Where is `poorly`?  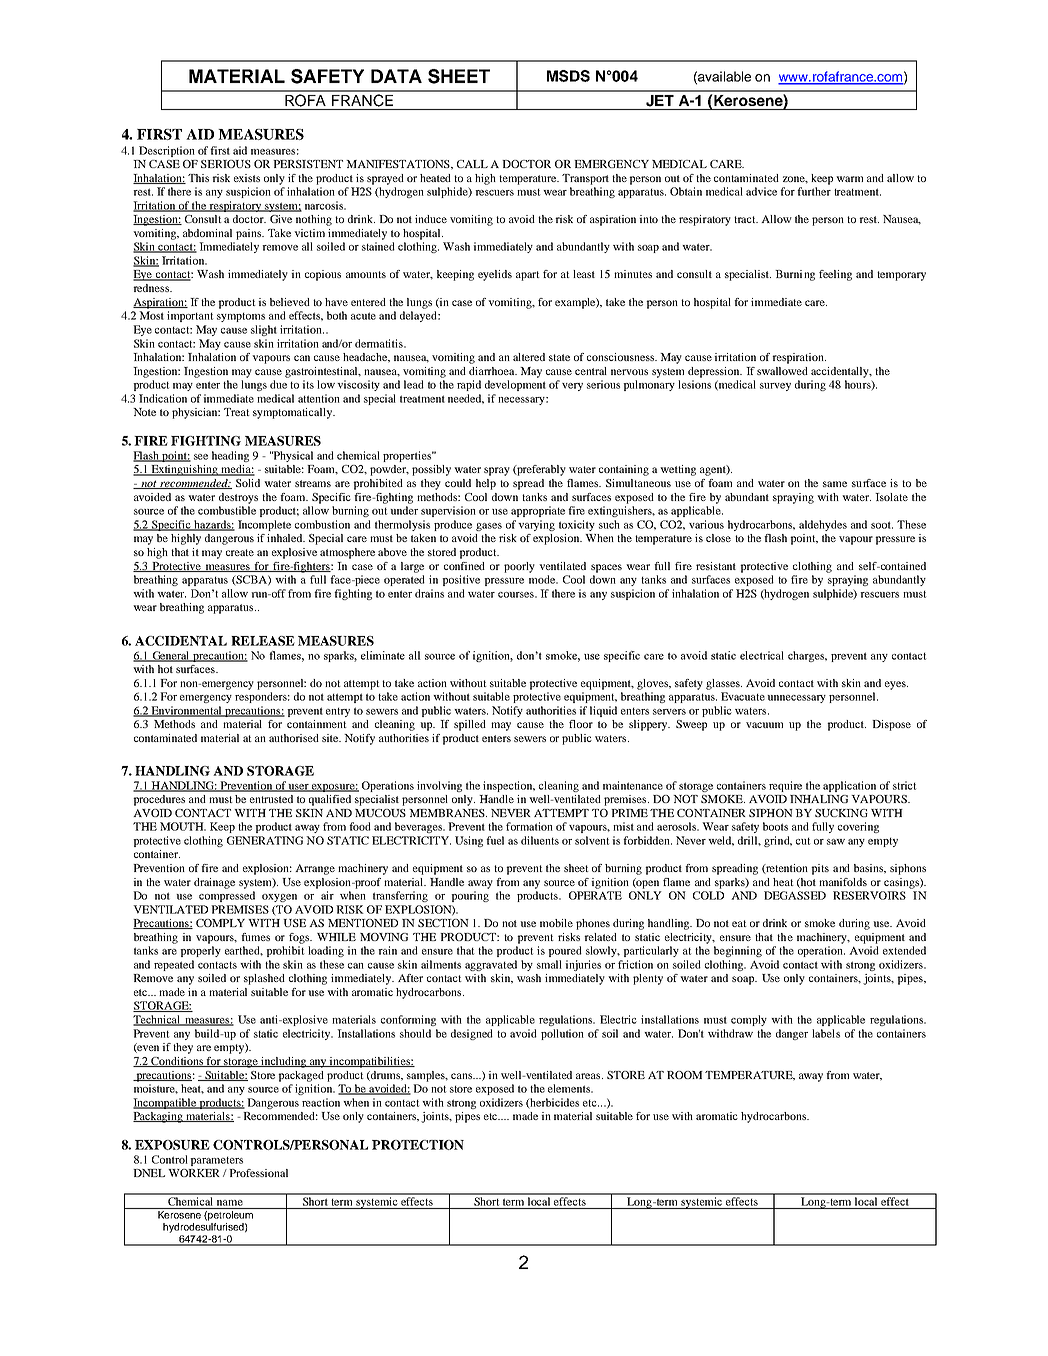 poorly is located at coordinates (519, 567).
